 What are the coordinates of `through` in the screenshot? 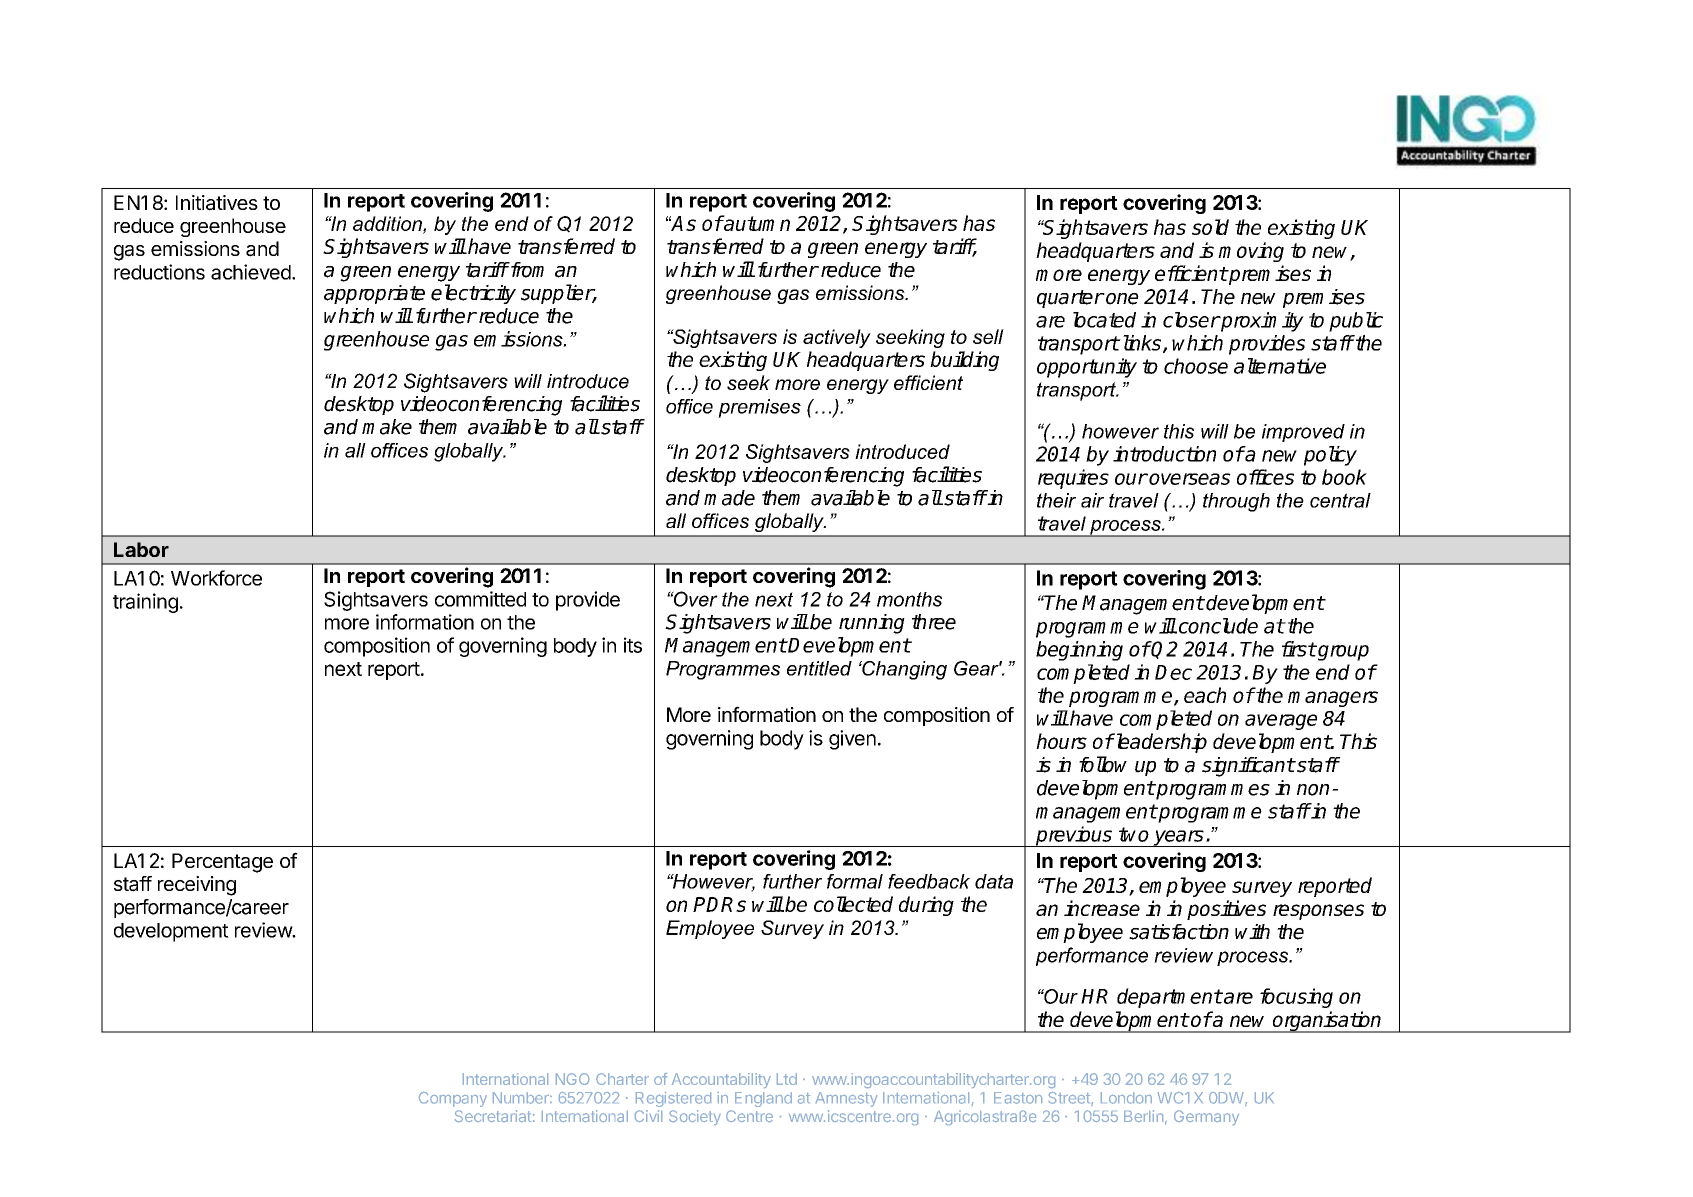 It's located at (1236, 502).
